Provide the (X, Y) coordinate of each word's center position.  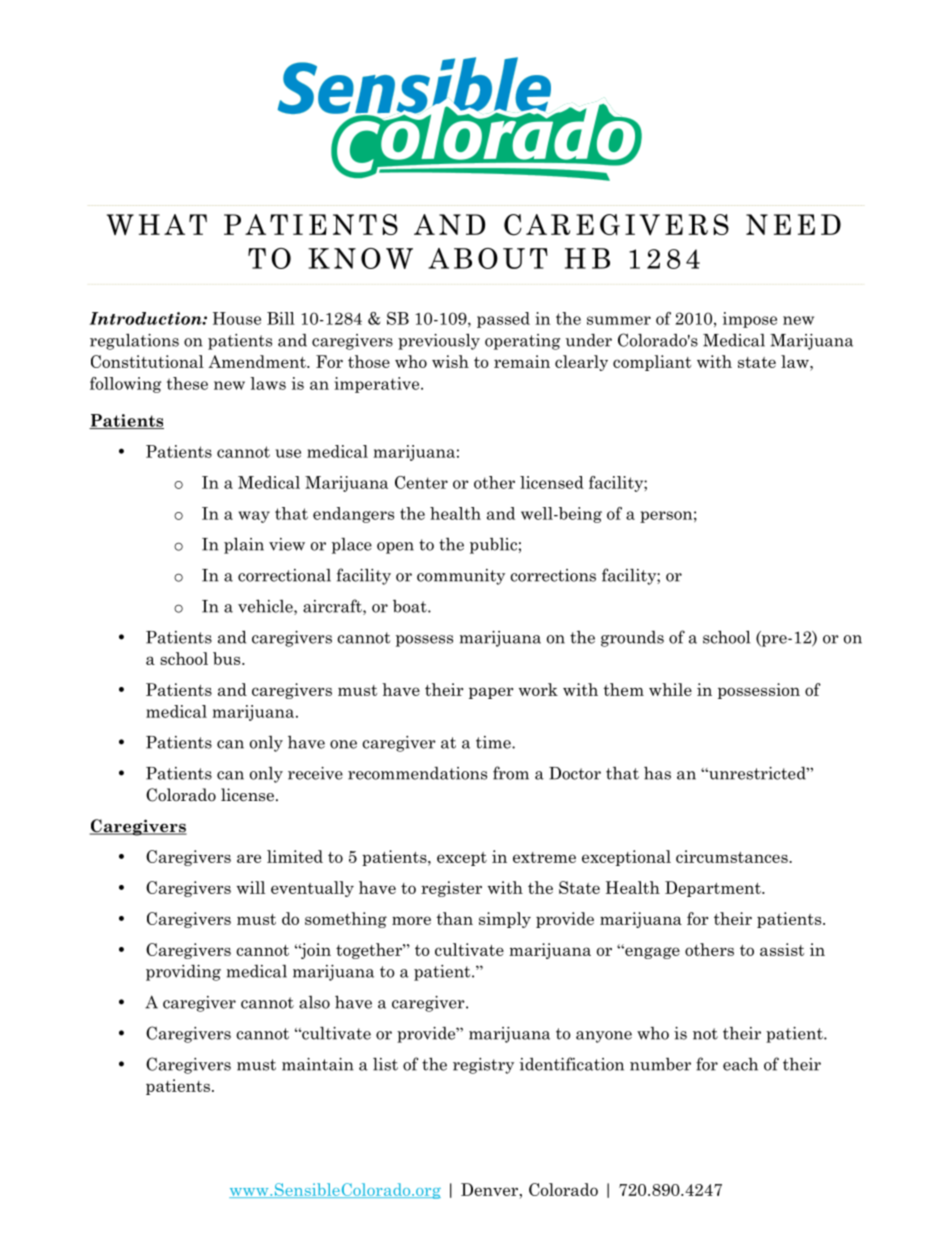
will (251, 887)
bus (228, 658)
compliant (652, 363)
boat (411, 606)
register (451, 889)
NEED (793, 224)
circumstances (733, 856)
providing (183, 972)
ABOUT (488, 258)
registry (483, 1066)
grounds (632, 639)
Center (421, 482)
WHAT (157, 224)
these (187, 383)
